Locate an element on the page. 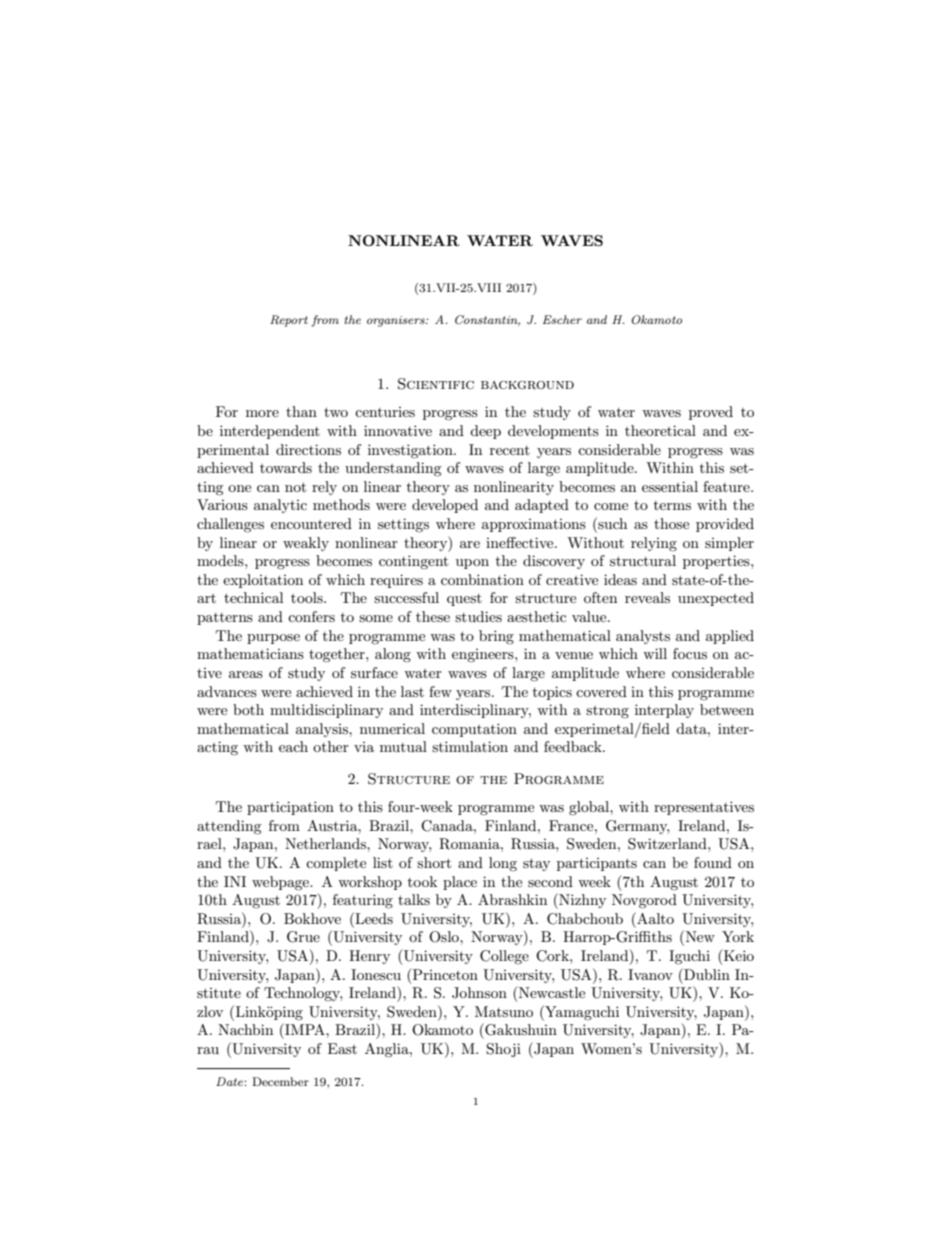 The width and height of the document is (952, 1233). proved is located at coordinates (711, 413).
